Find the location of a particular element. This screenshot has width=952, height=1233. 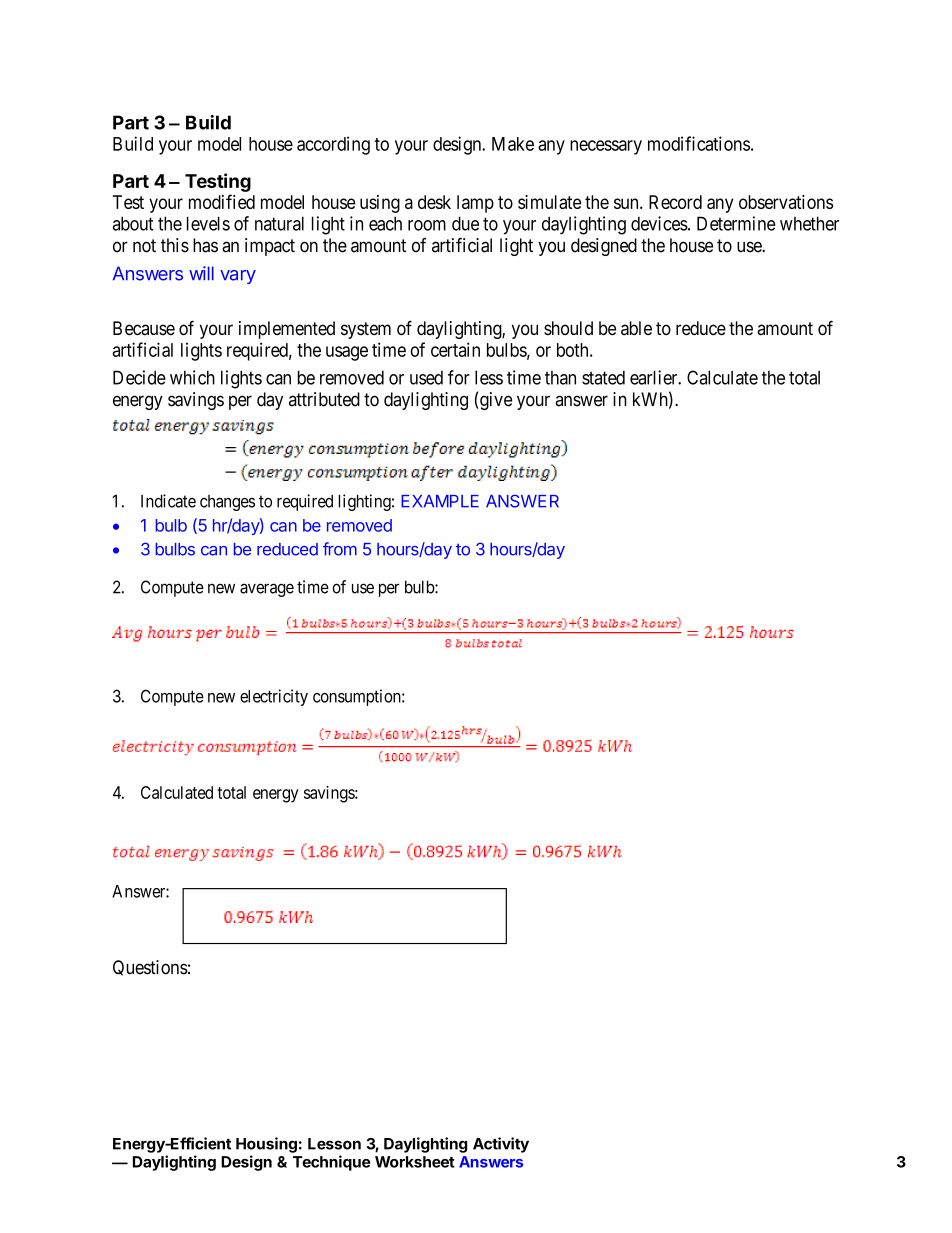

modifications is located at coordinates (699, 143).
